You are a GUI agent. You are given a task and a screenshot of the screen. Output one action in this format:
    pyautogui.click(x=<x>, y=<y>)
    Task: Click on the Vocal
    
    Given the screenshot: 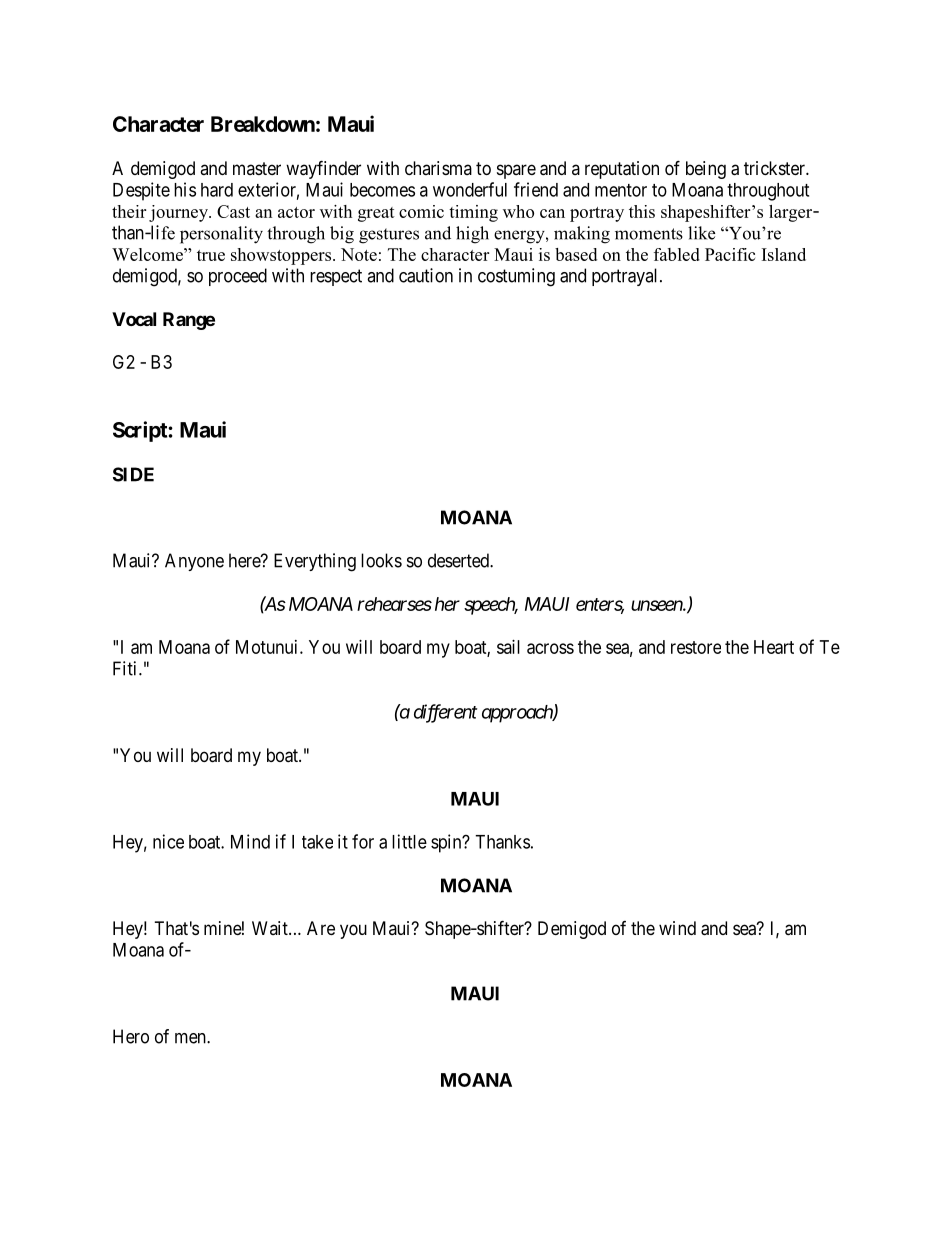 What is the action you would take?
    pyautogui.click(x=134, y=319)
